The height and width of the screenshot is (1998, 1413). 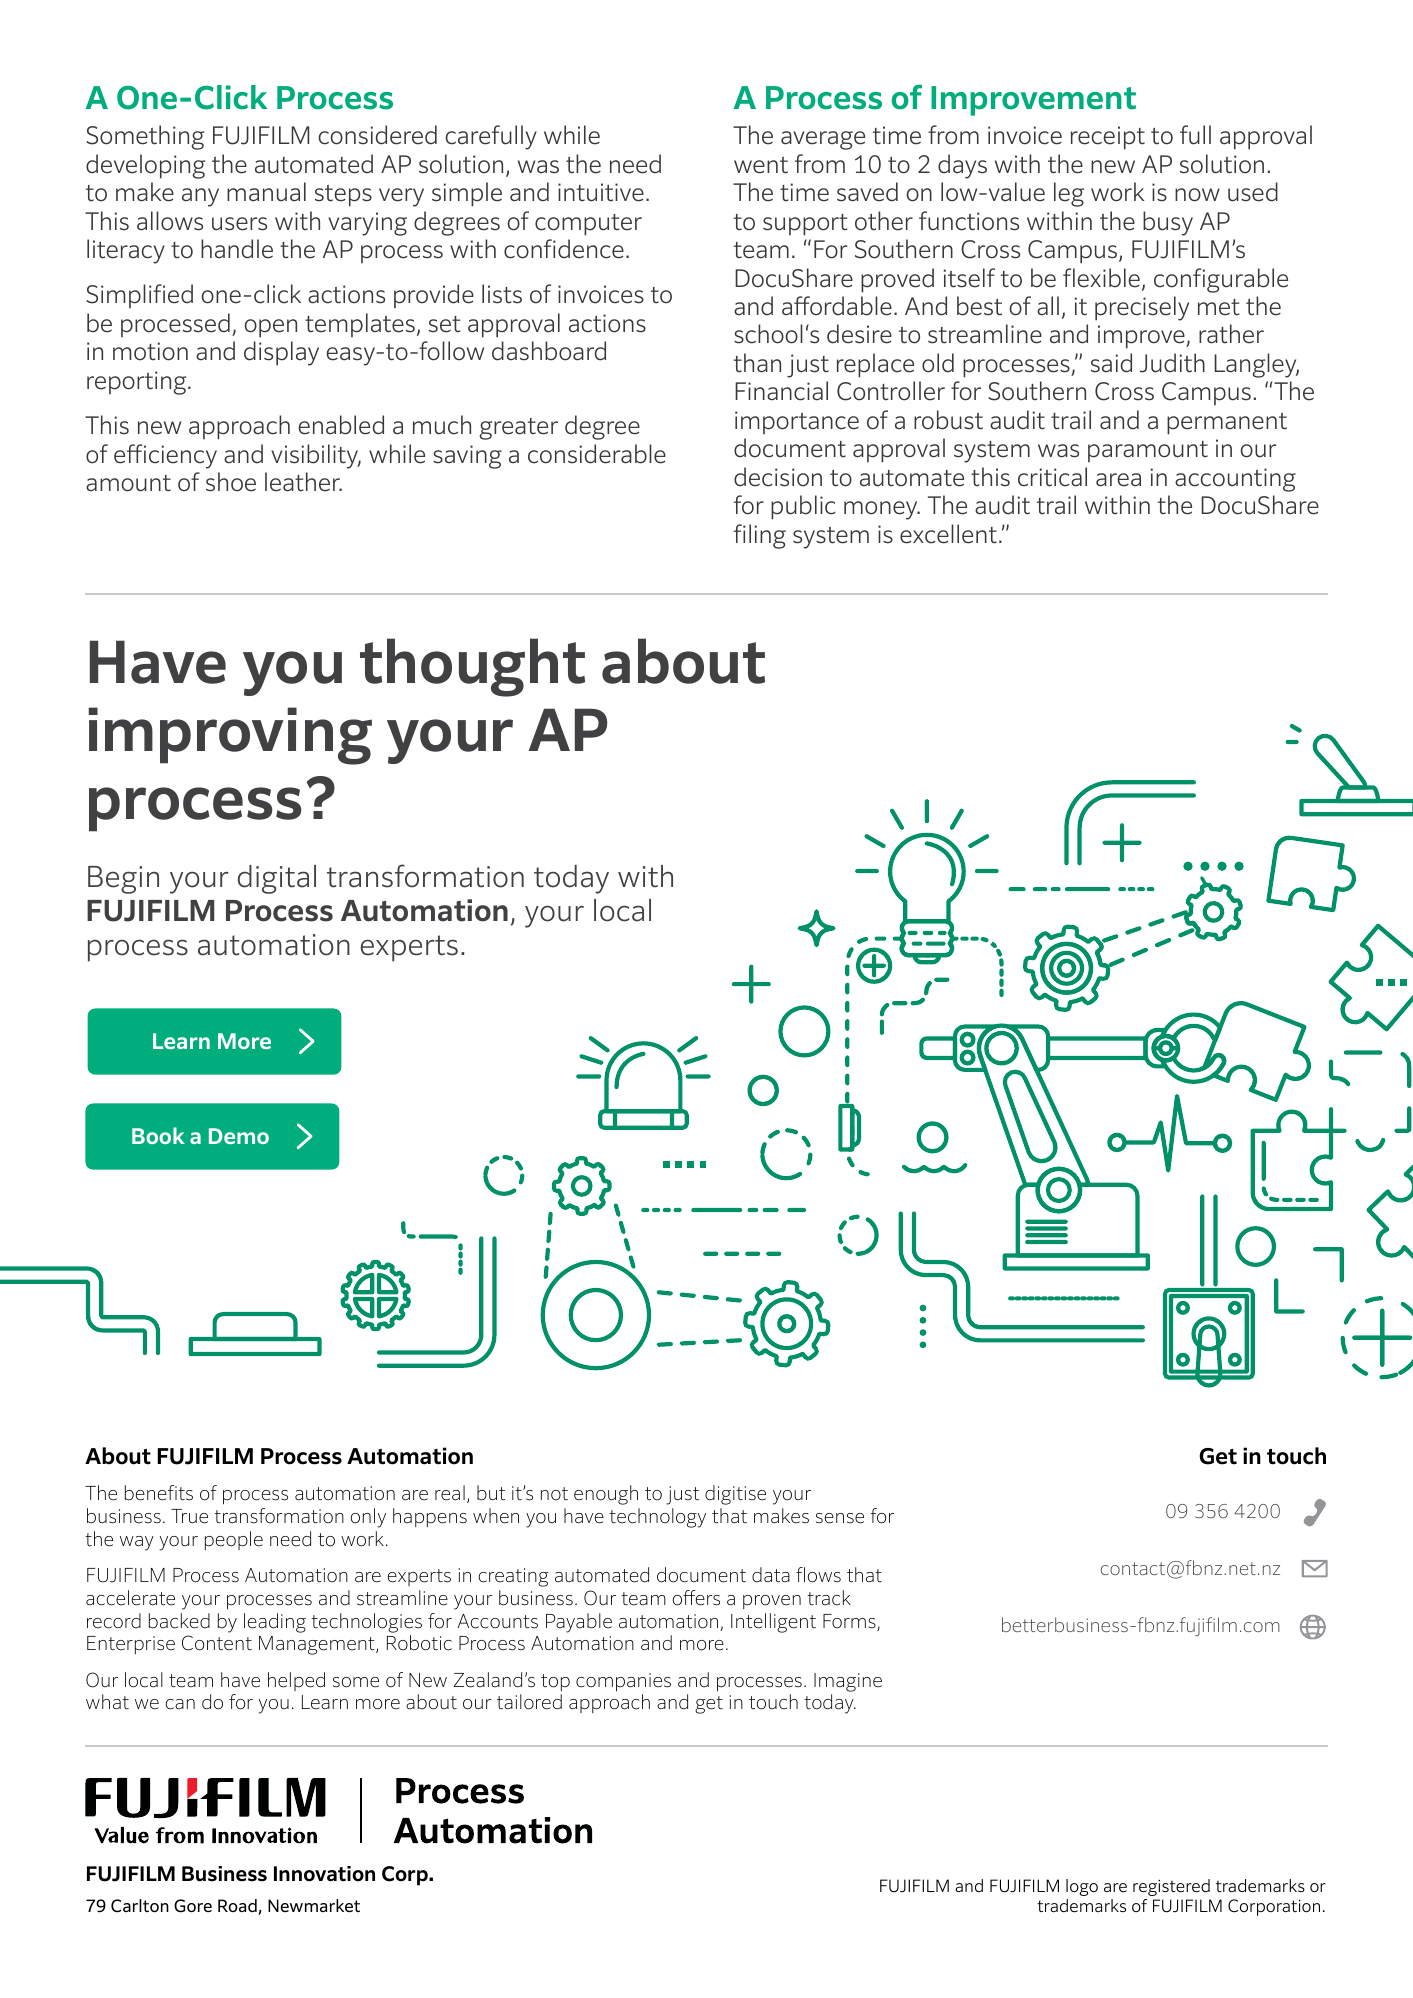 I want to click on manual, so click(x=266, y=192).
